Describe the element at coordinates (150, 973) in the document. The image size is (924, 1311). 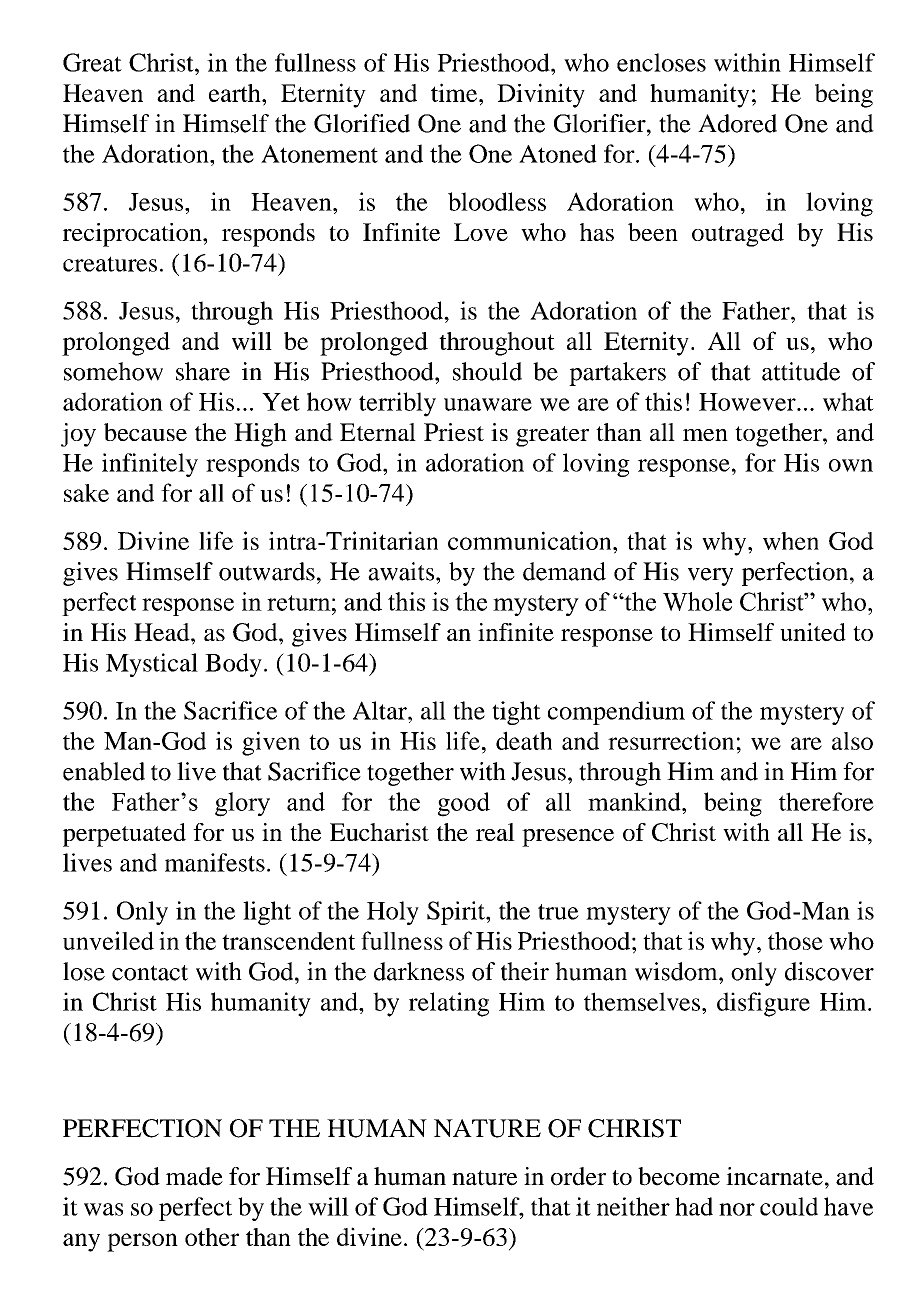
I see `contact` at that location.
